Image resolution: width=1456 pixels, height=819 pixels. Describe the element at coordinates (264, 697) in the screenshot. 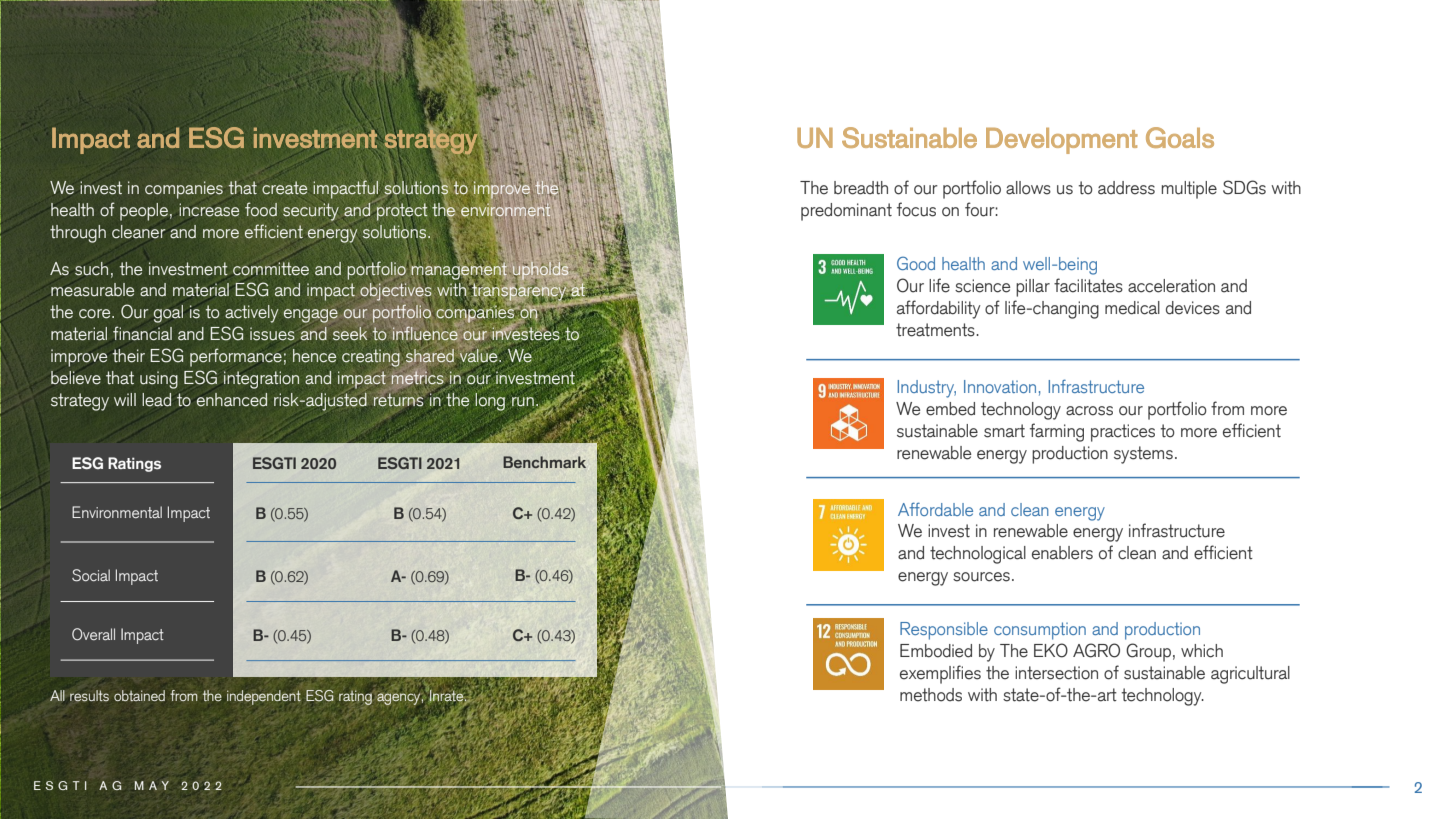

I see `independent` at that location.
